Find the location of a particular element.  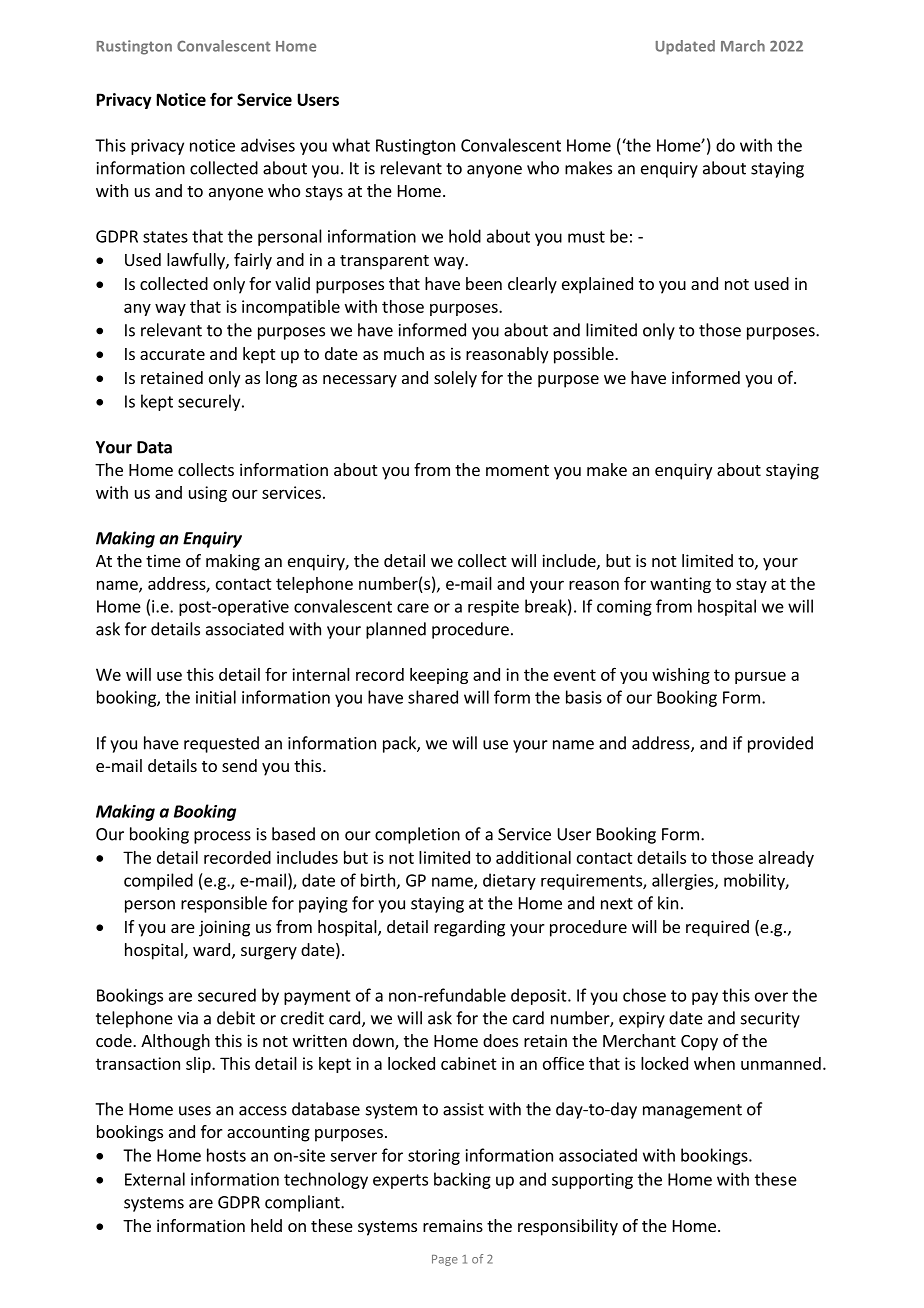

wishing is located at coordinates (681, 676).
